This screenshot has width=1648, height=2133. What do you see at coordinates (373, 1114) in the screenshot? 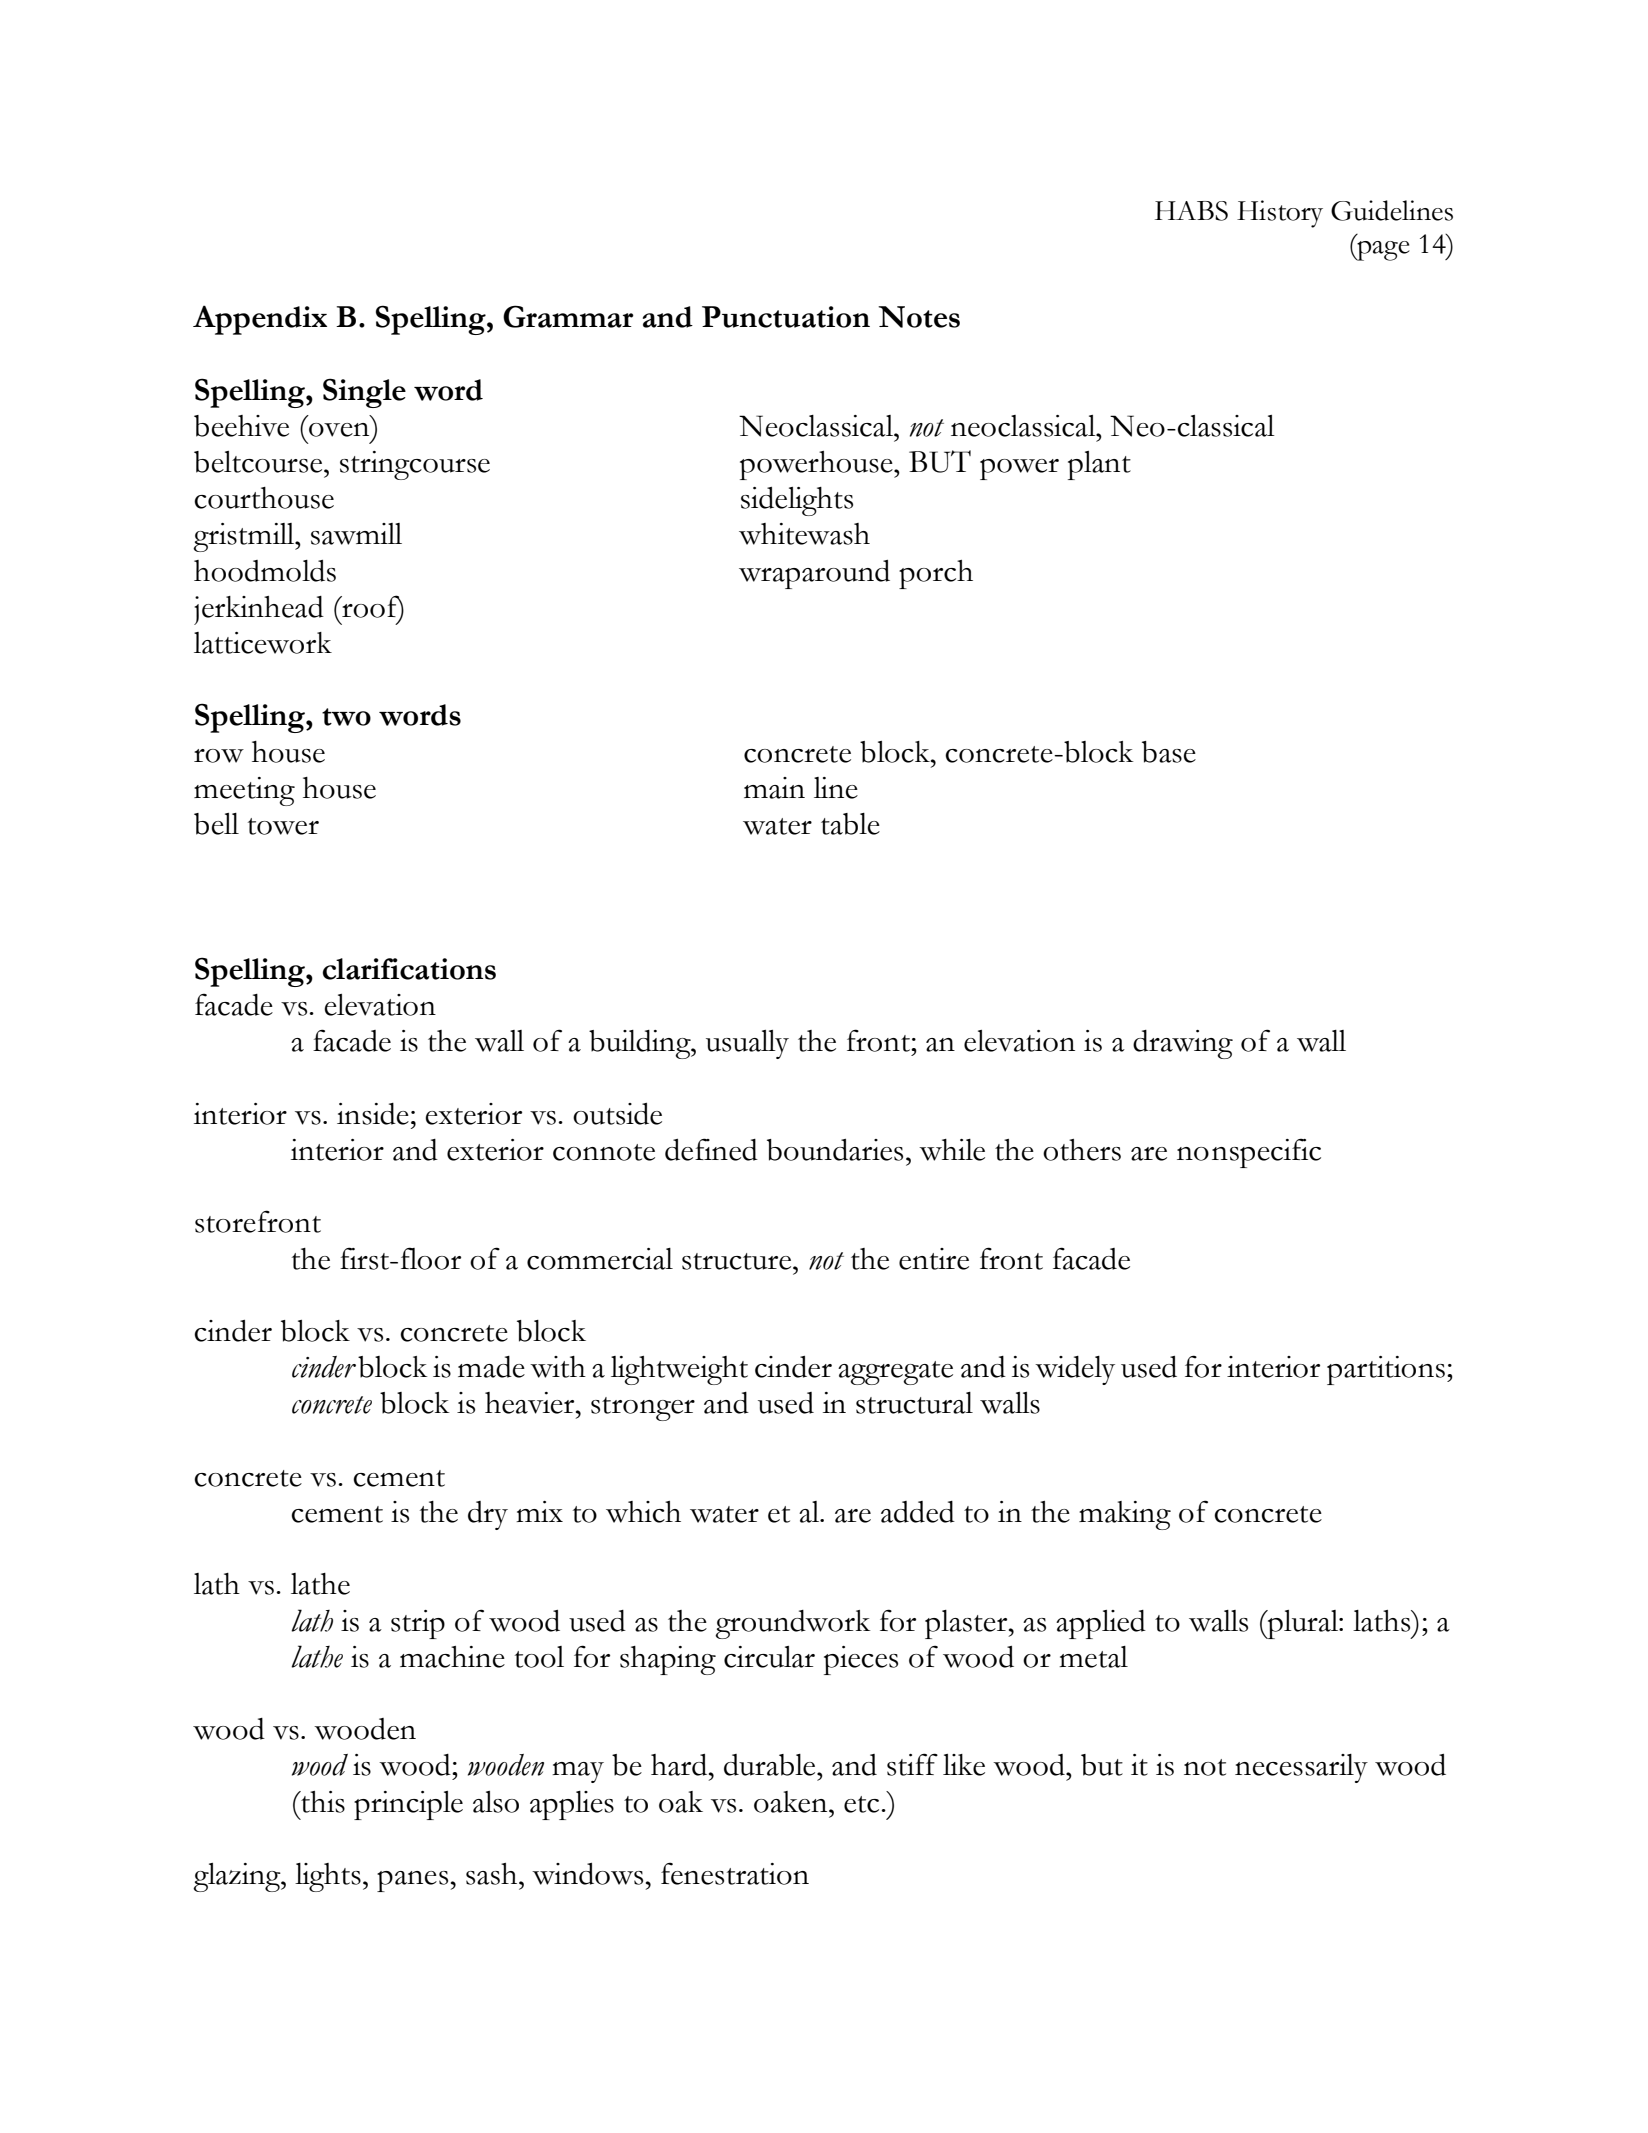
I see `inside` at bounding box center [373, 1114].
